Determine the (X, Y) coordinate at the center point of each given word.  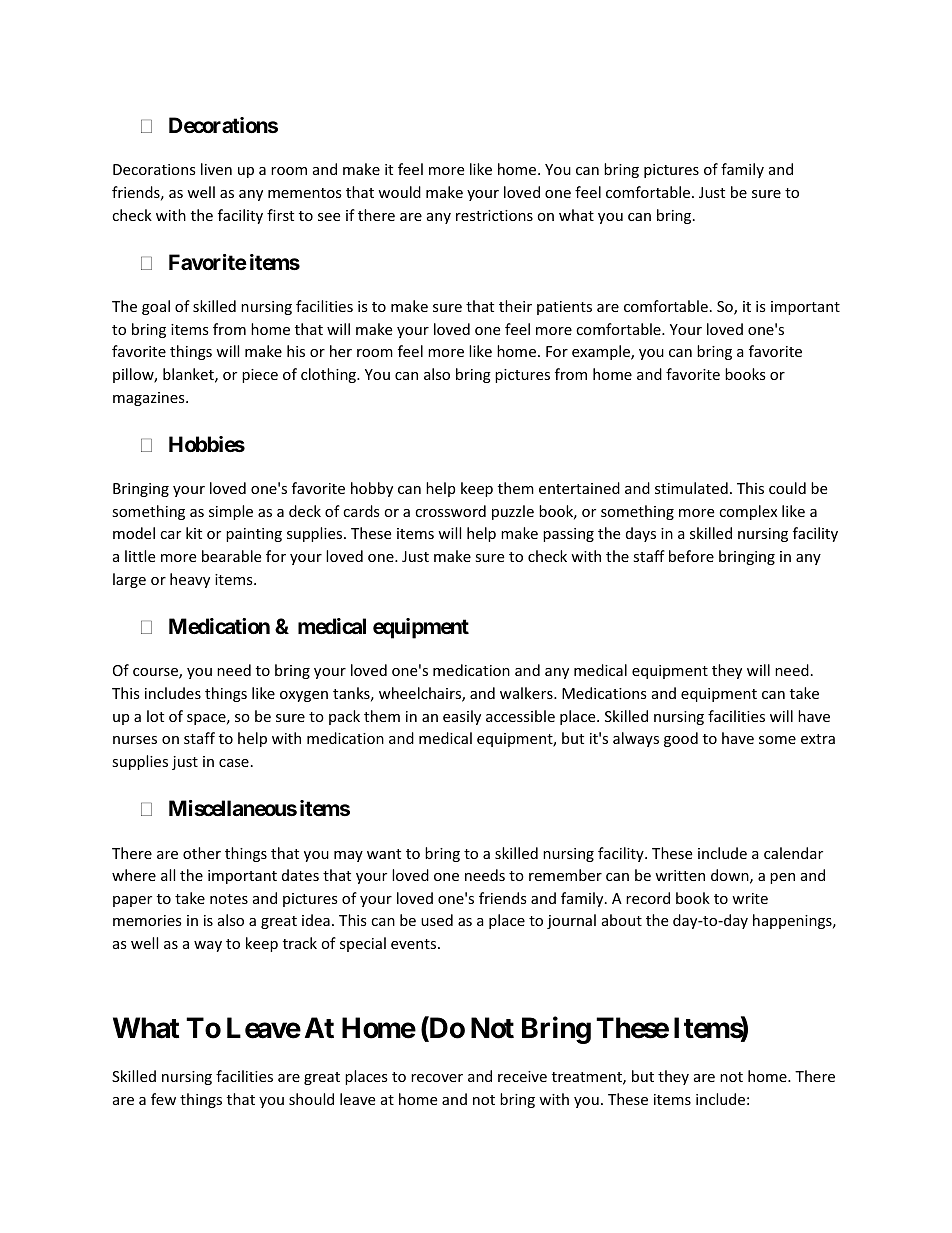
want (384, 854)
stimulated (691, 488)
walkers (527, 693)
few (163, 1099)
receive (522, 1076)
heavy (190, 580)
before (691, 556)
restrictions (494, 215)
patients (564, 308)
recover (437, 1078)
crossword (450, 511)
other (202, 853)
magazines (150, 399)
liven (216, 169)
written (680, 875)
